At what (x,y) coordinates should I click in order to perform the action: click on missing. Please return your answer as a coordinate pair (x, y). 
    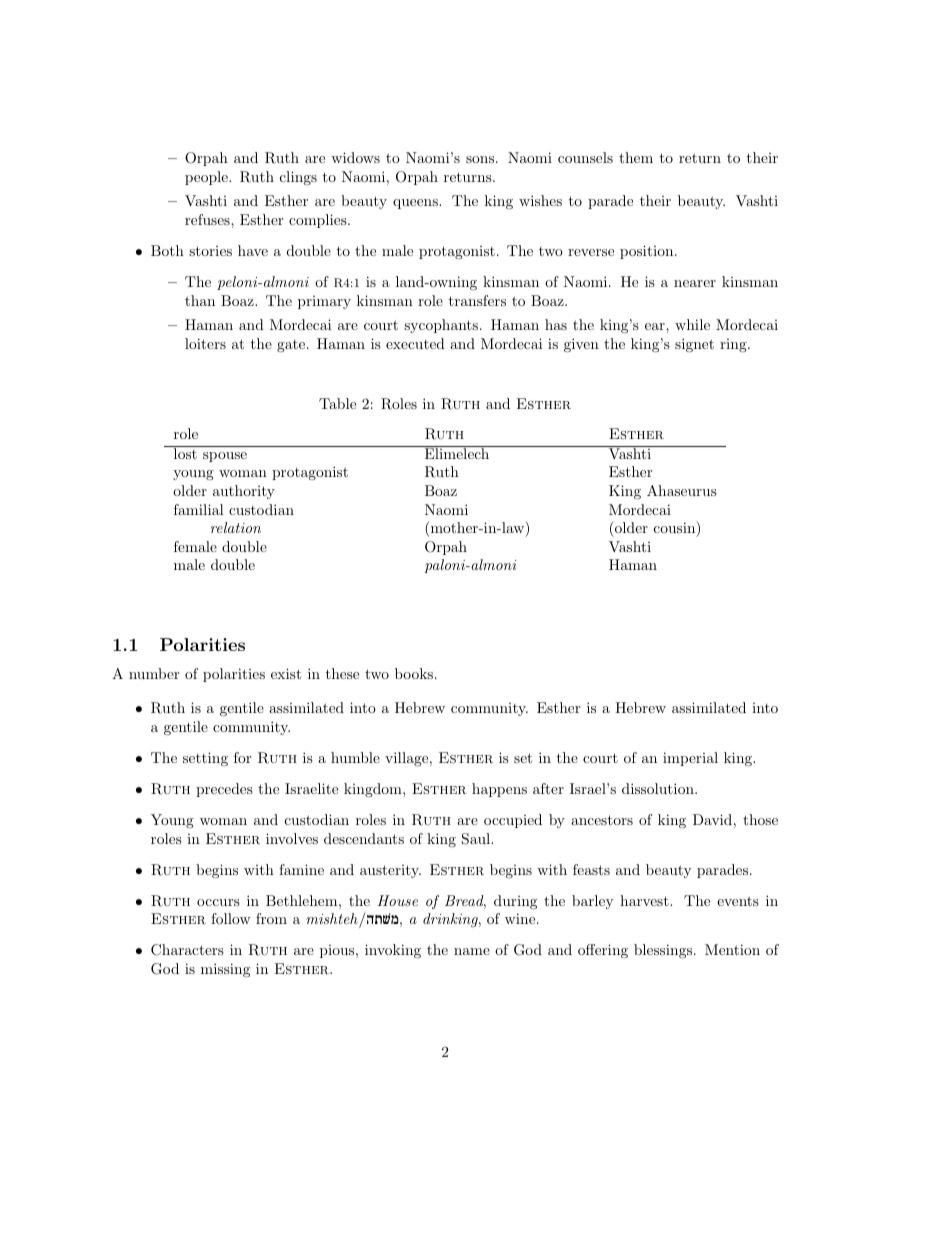
    Looking at the image, I should click on (225, 970).
